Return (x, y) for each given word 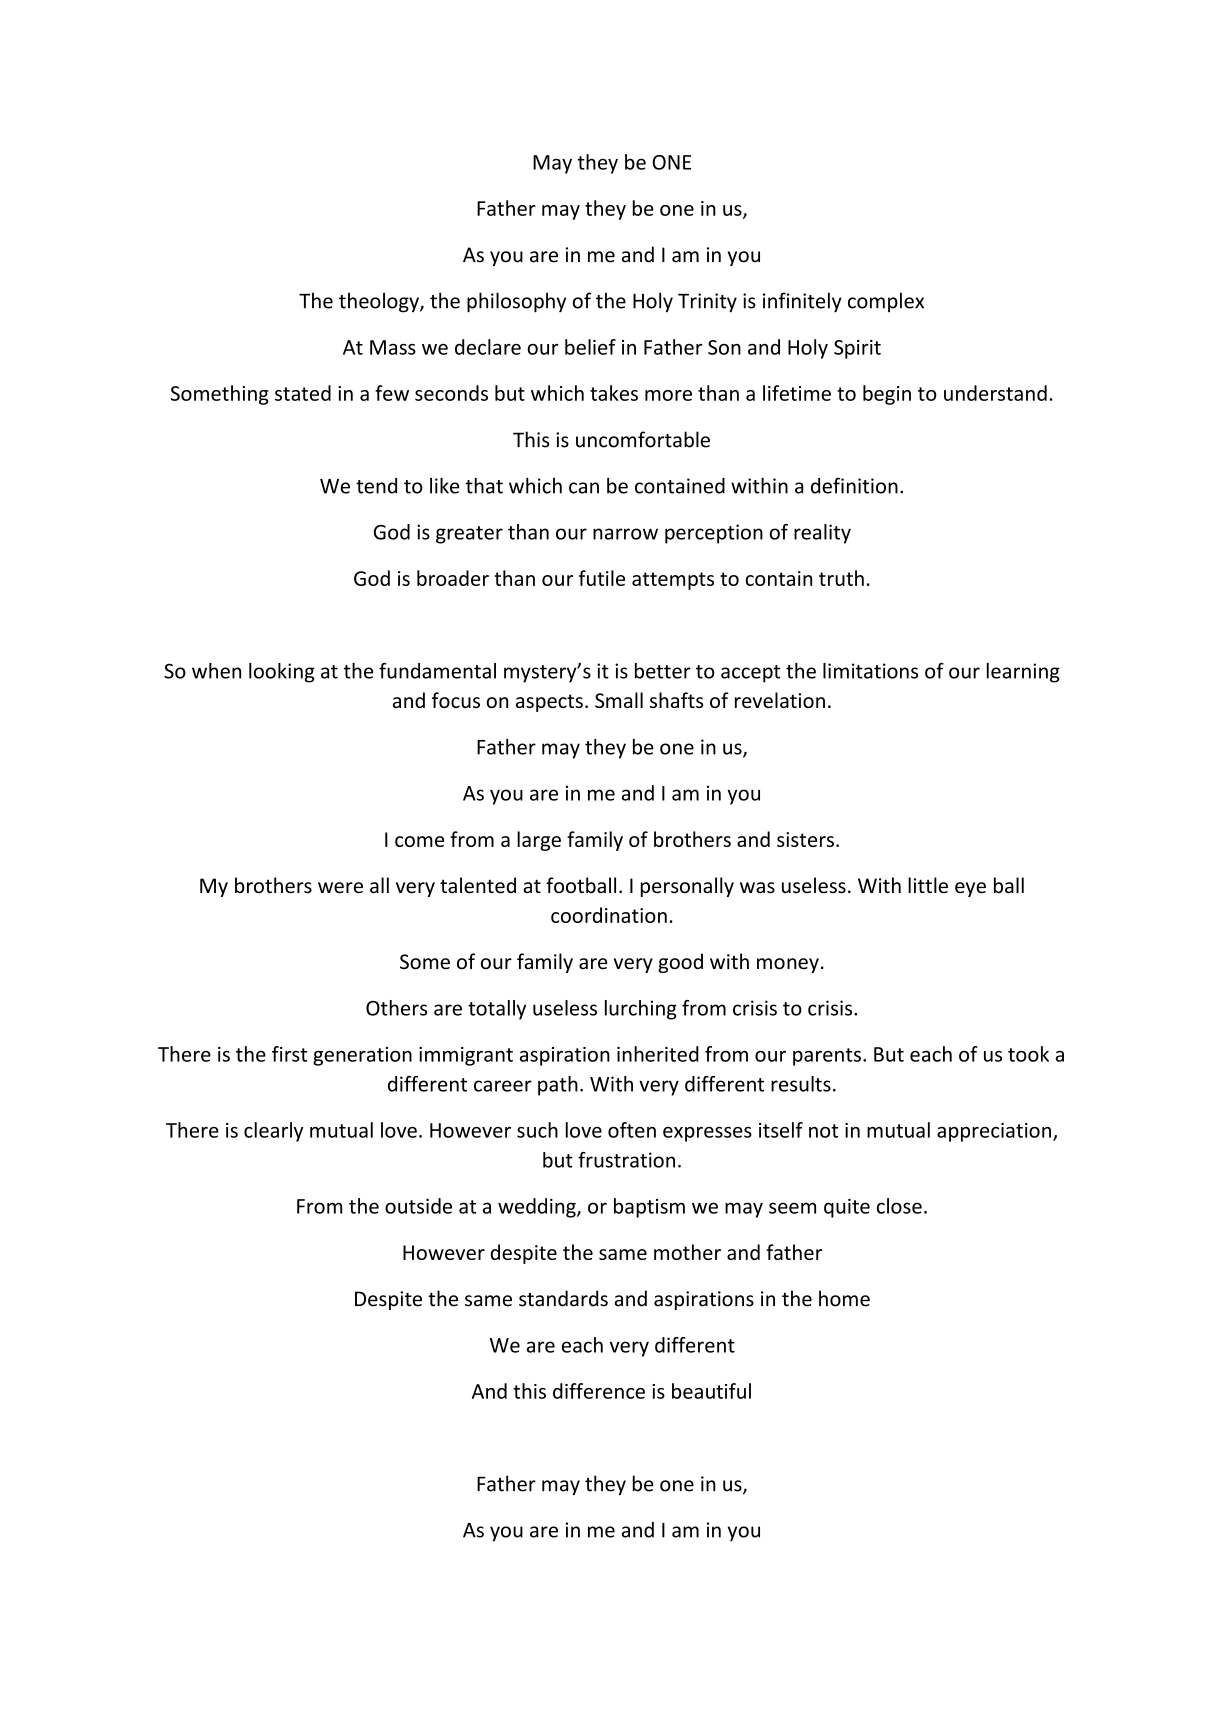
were (340, 888)
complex (886, 302)
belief (590, 347)
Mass (393, 347)
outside (418, 1206)
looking (282, 673)
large (539, 841)
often (632, 1130)
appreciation (994, 1132)
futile (602, 578)
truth (841, 578)
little (928, 885)
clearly (273, 1132)
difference (599, 1391)
